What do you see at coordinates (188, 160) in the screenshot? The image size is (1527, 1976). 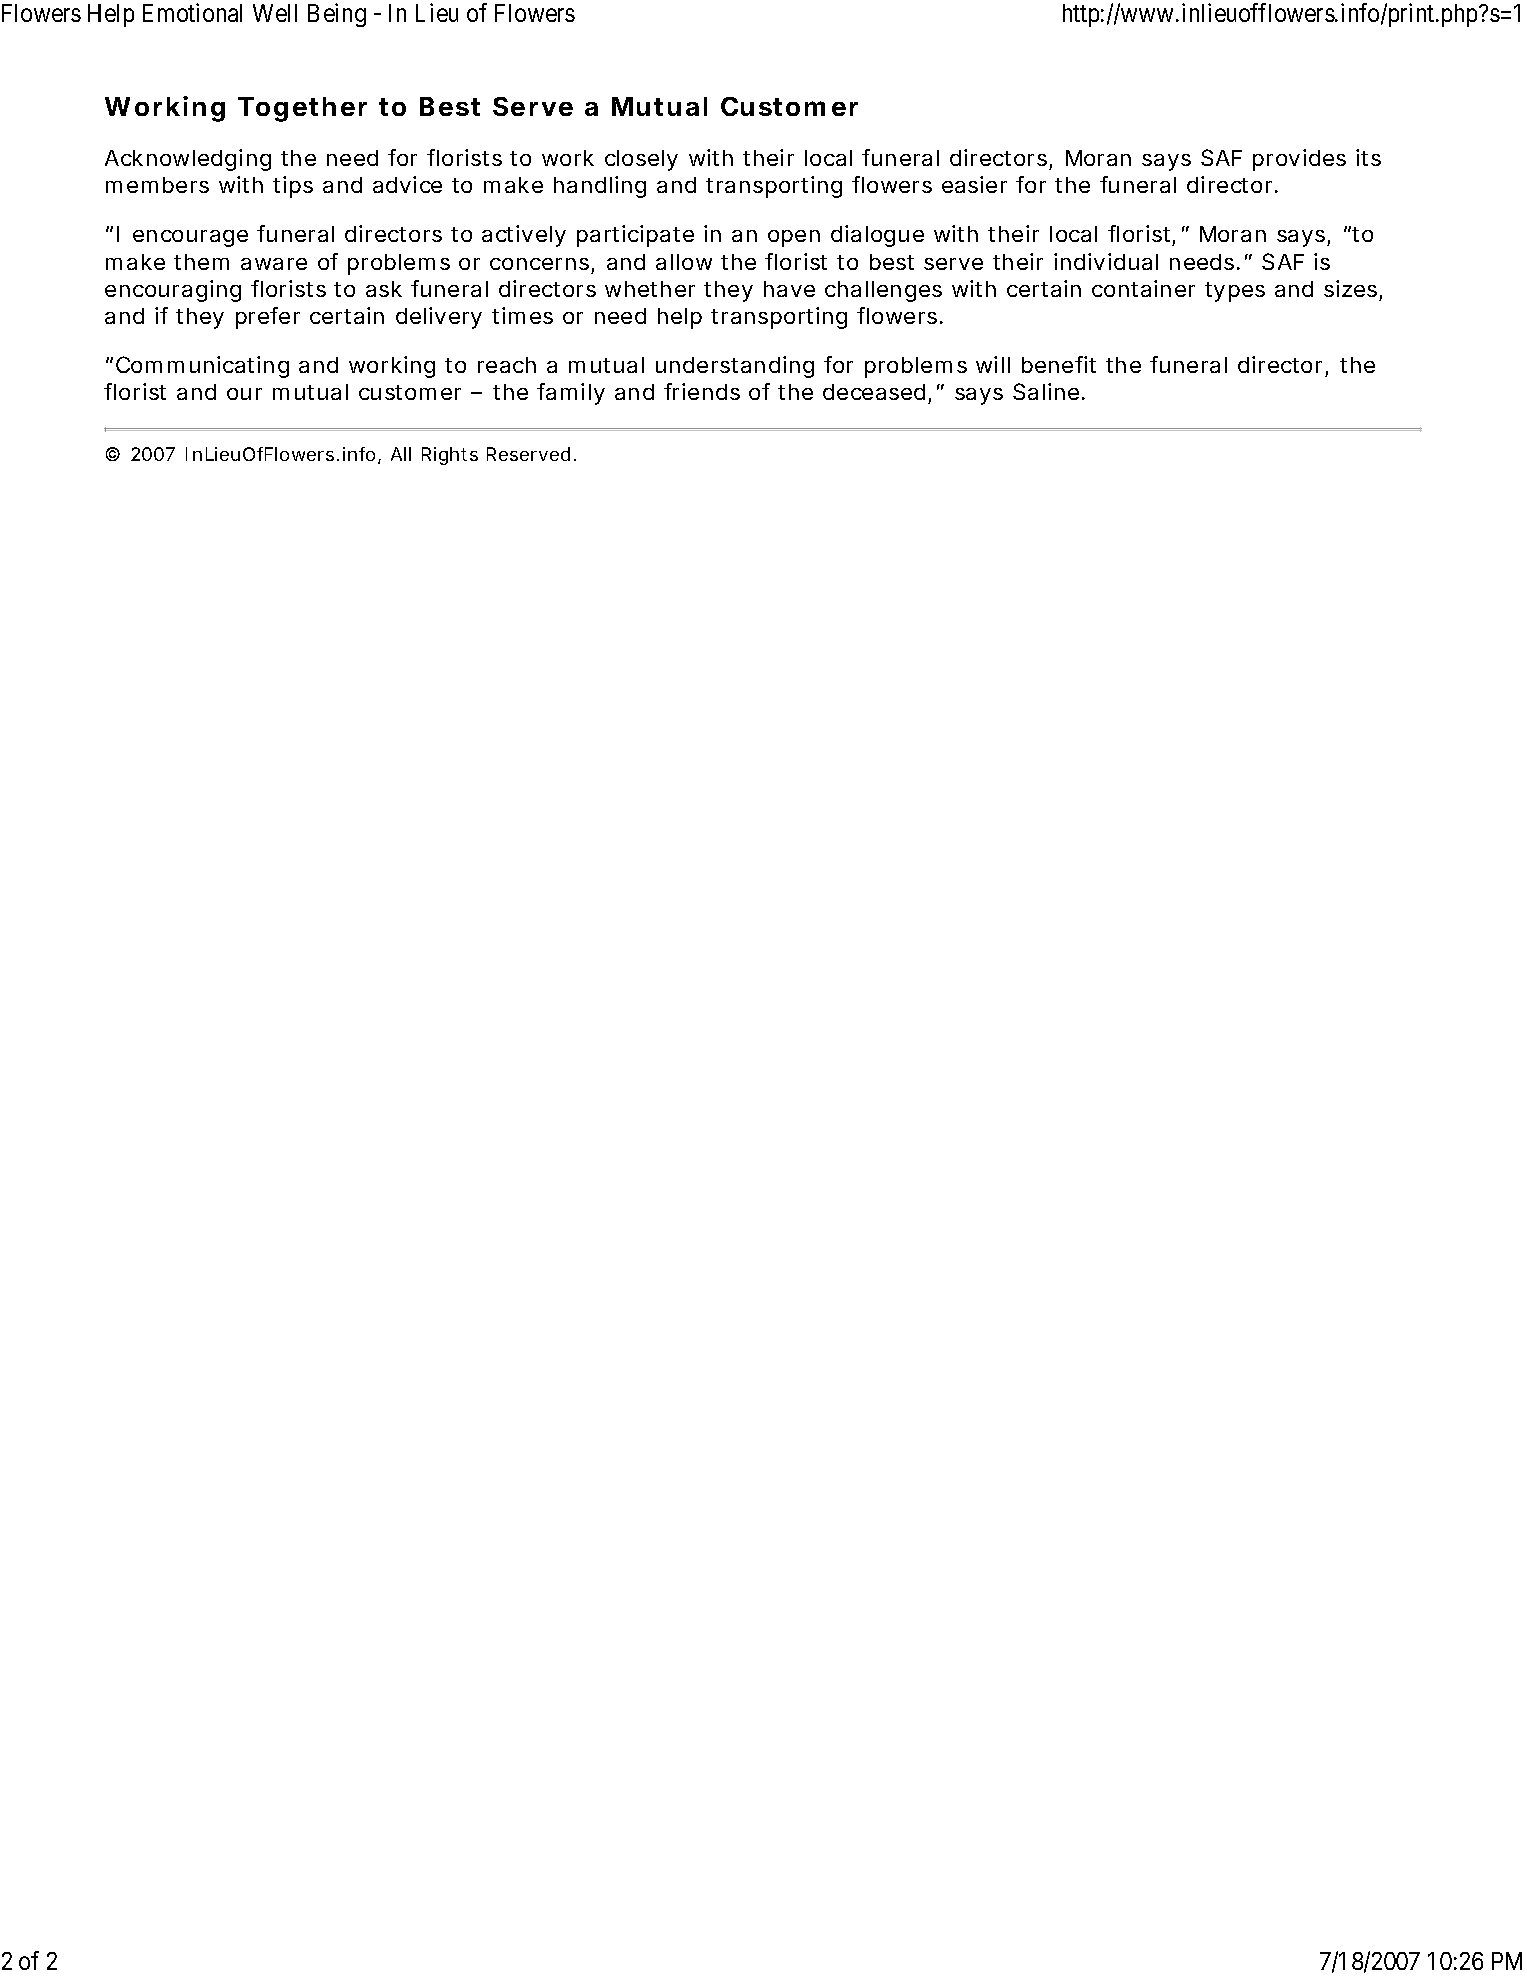 I see `Acknowledging` at bounding box center [188, 160].
